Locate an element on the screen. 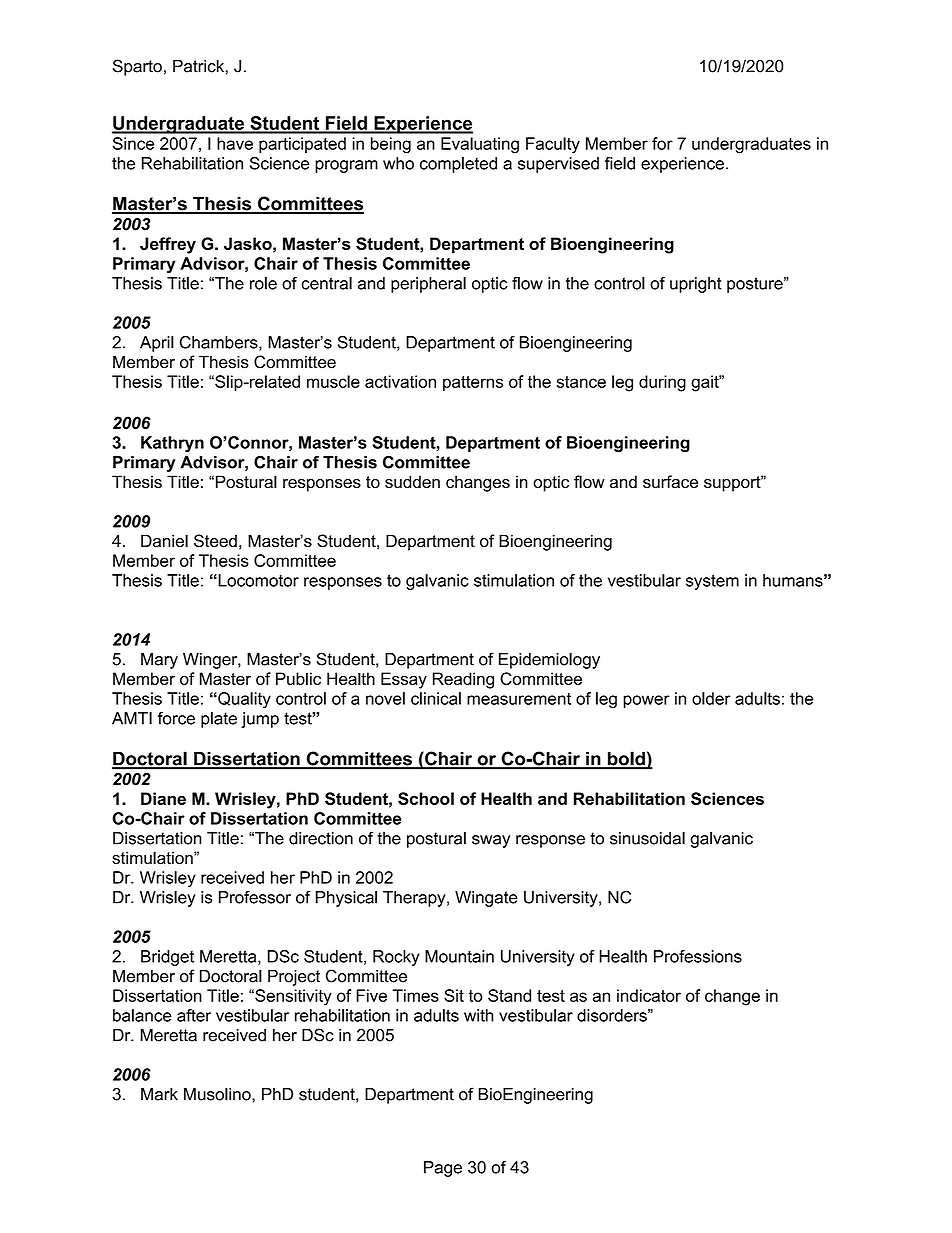  Mark is located at coordinates (159, 1094).
